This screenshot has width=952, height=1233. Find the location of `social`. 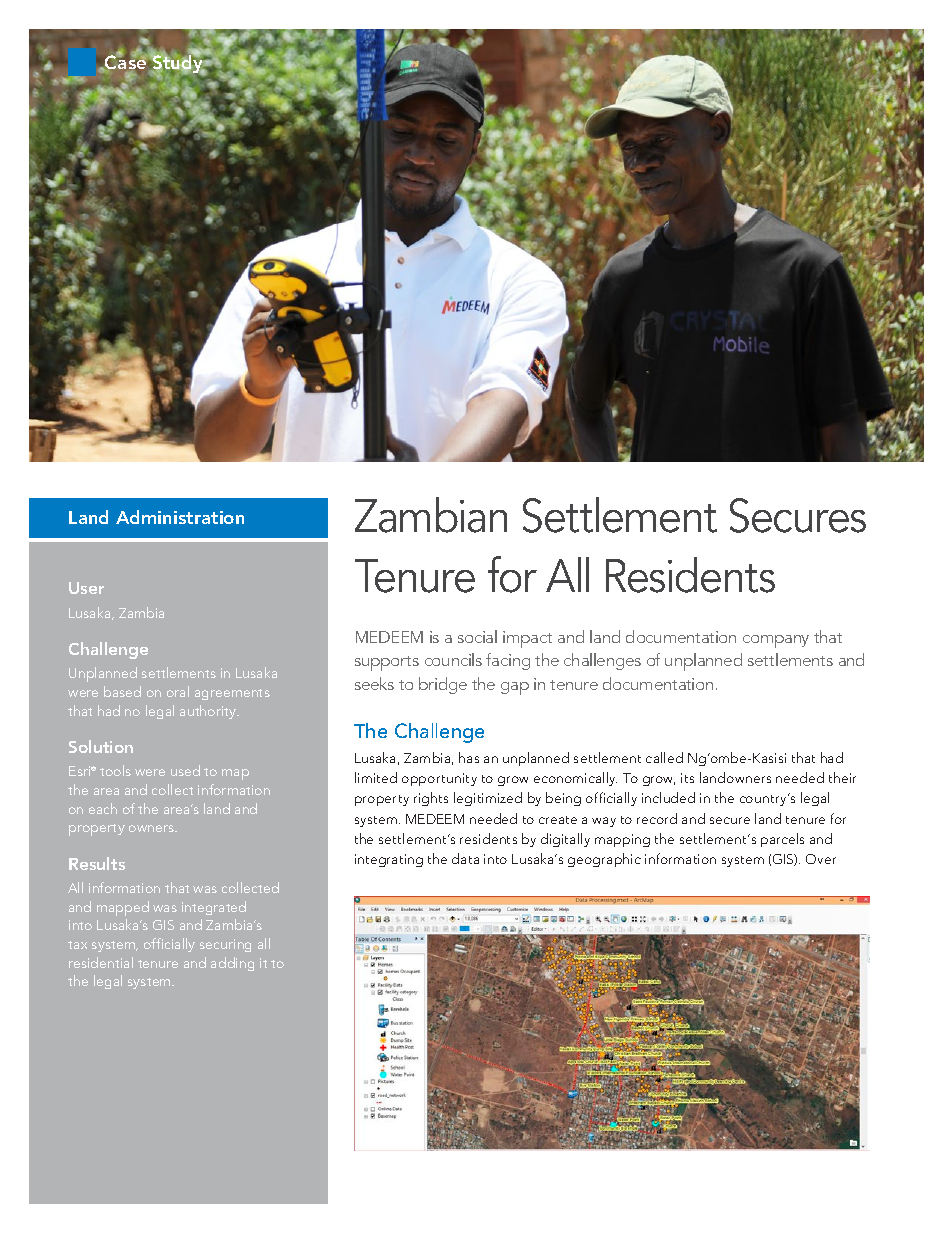

social is located at coordinates (477, 636).
